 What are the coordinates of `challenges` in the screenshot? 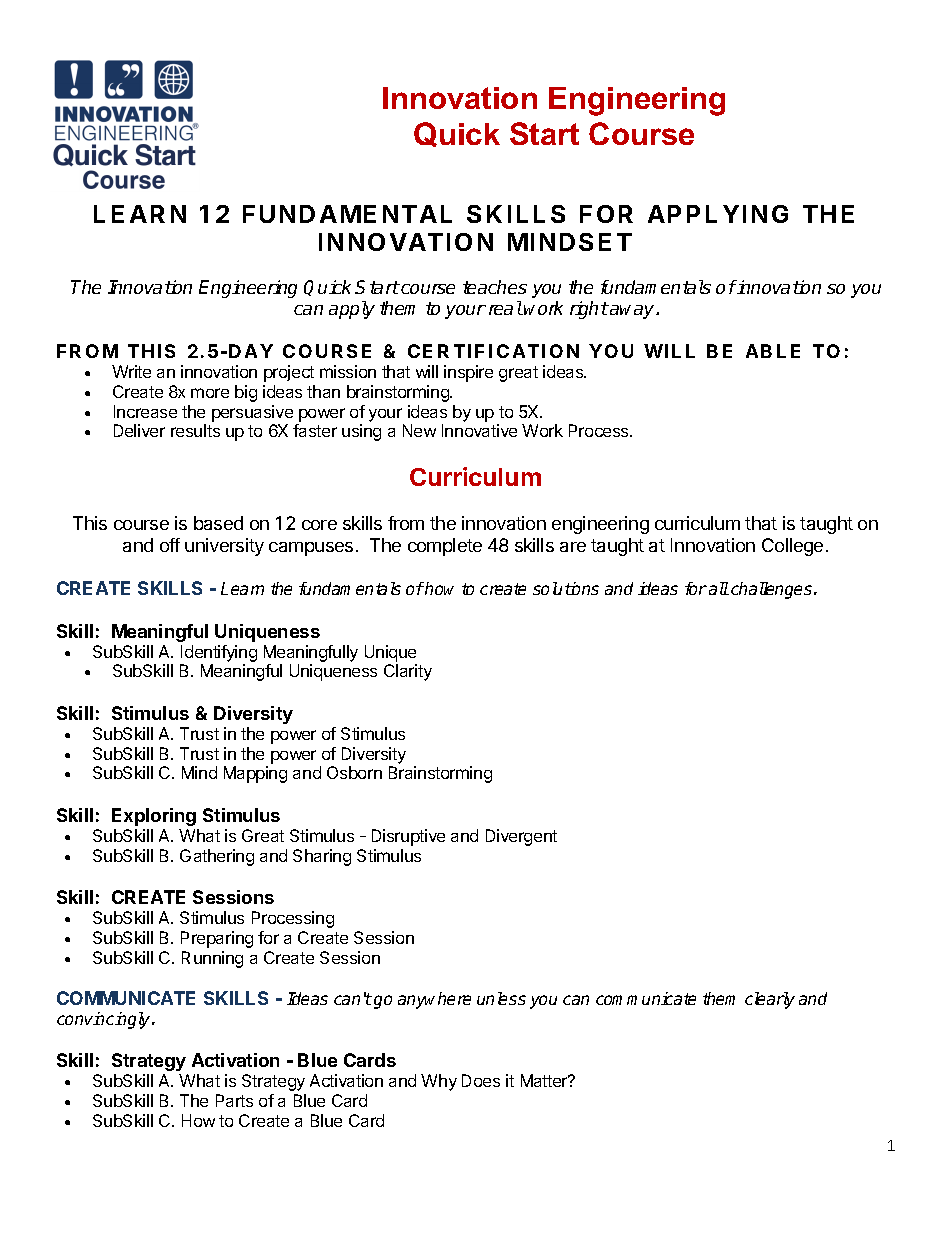 It's located at (773, 590).
